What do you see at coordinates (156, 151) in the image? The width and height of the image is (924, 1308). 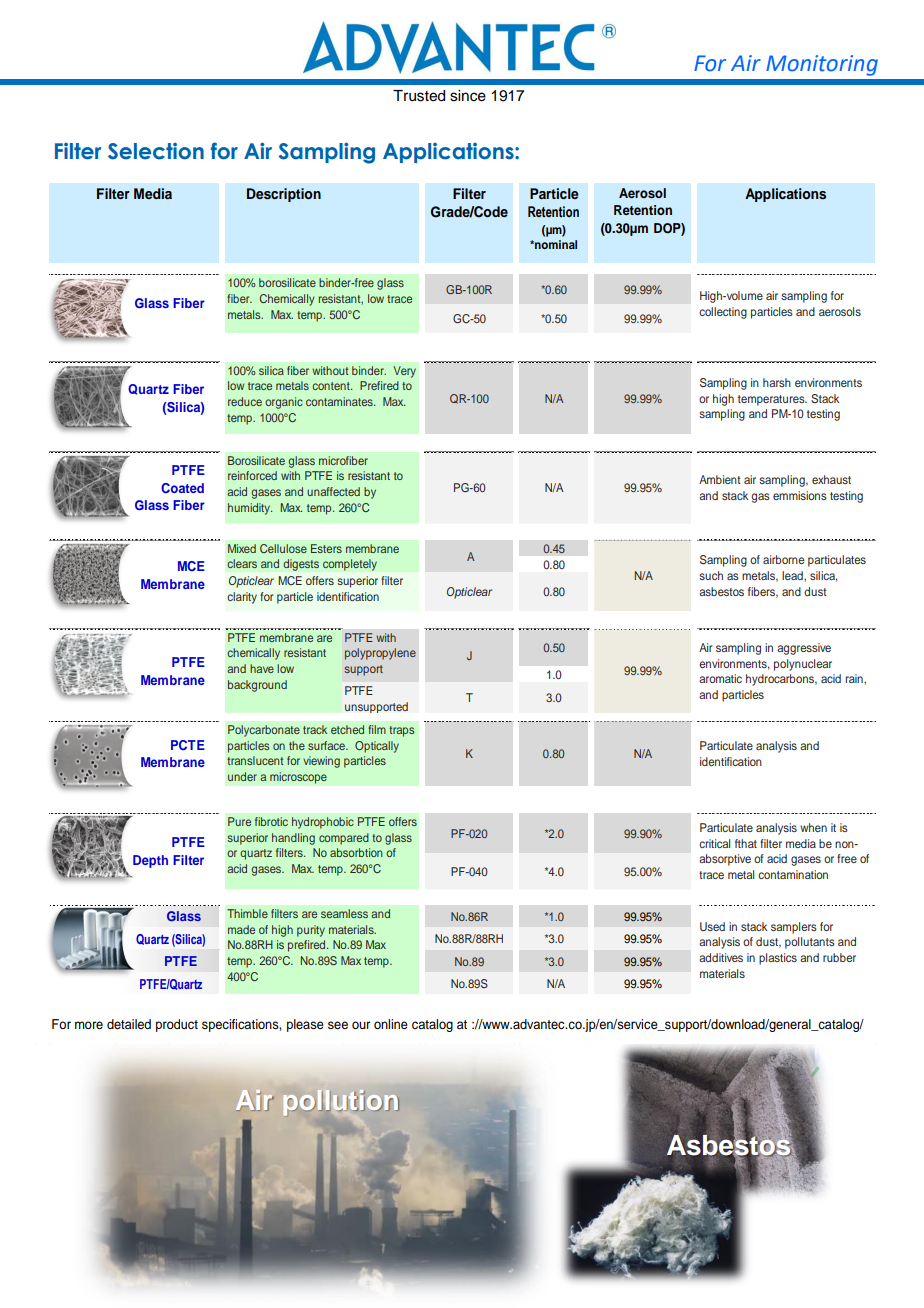 I see `Selection` at bounding box center [156, 151].
